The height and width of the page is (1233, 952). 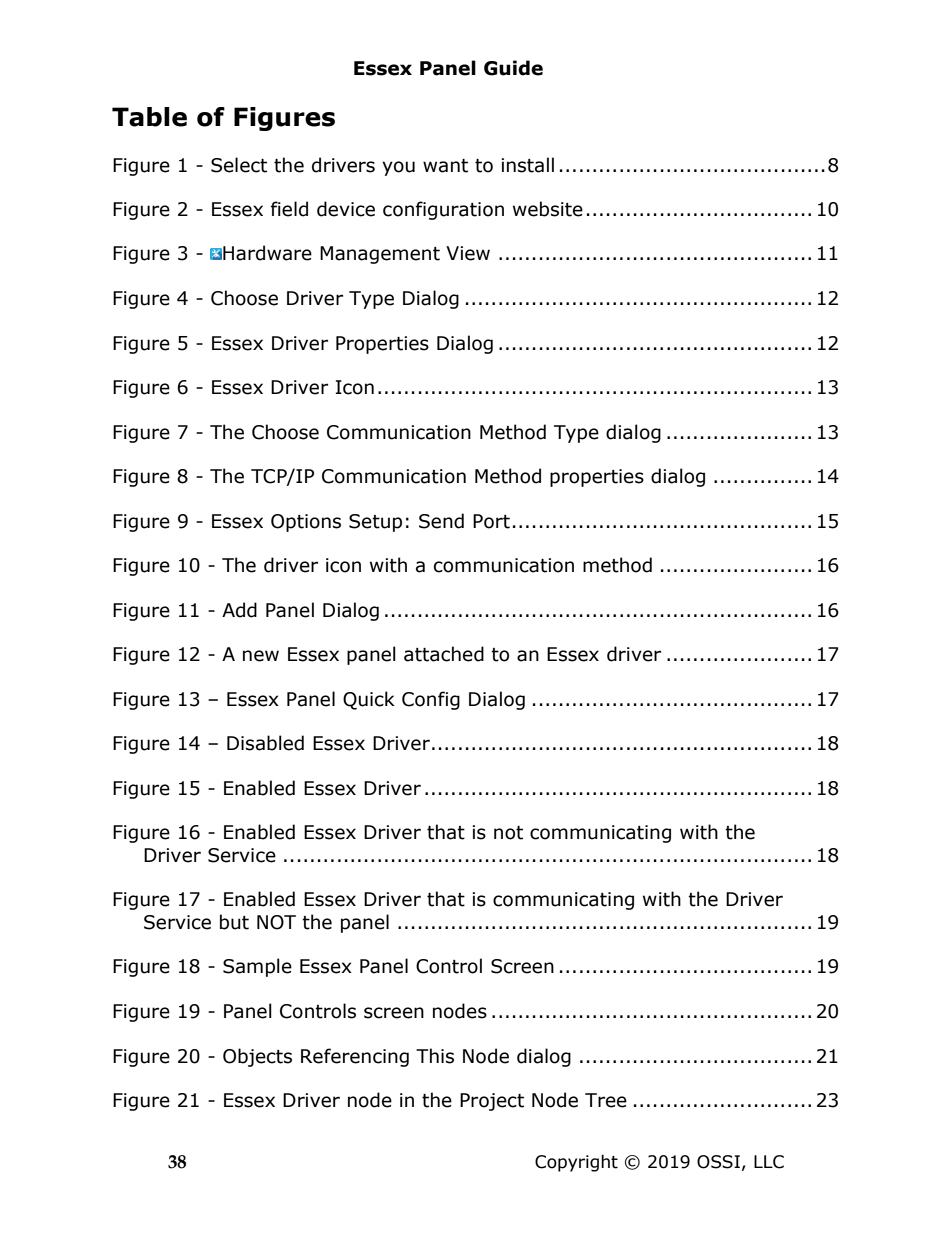 I want to click on This, so click(x=435, y=1056).
